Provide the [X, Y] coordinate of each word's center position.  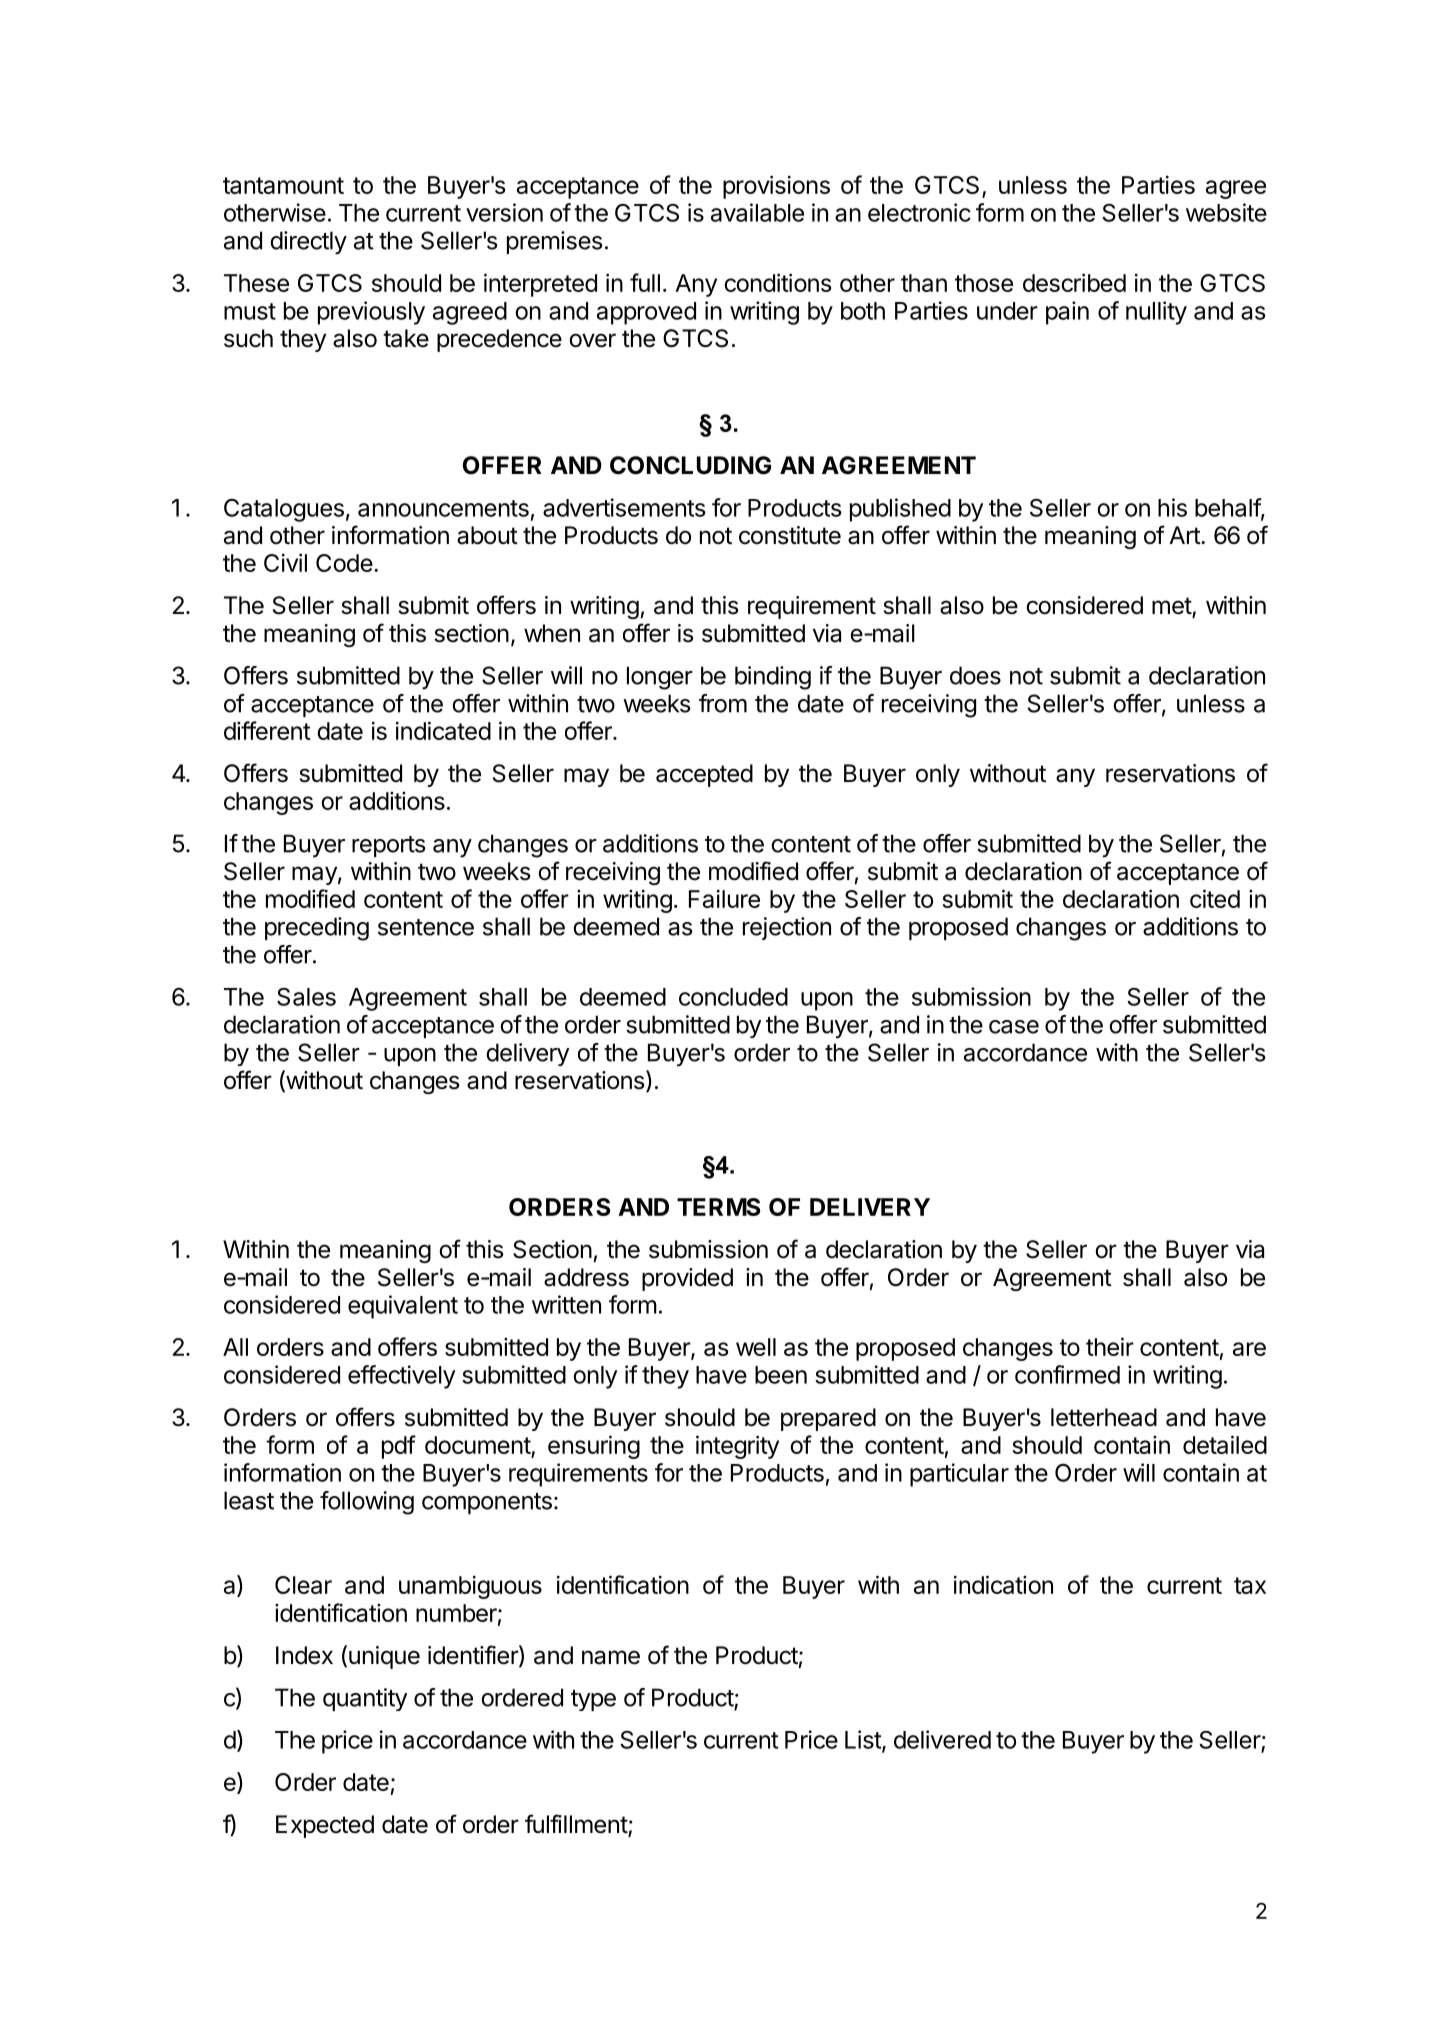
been [781, 1375]
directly [308, 243]
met [1172, 607]
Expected [325, 1826]
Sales [306, 997]
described [1074, 282]
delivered [942, 1739]
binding [773, 678]
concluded [733, 997]
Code [344, 563]
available [757, 212]
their [1110, 1346]
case [1014, 1027]
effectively [401, 1377]
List [864, 1740]
